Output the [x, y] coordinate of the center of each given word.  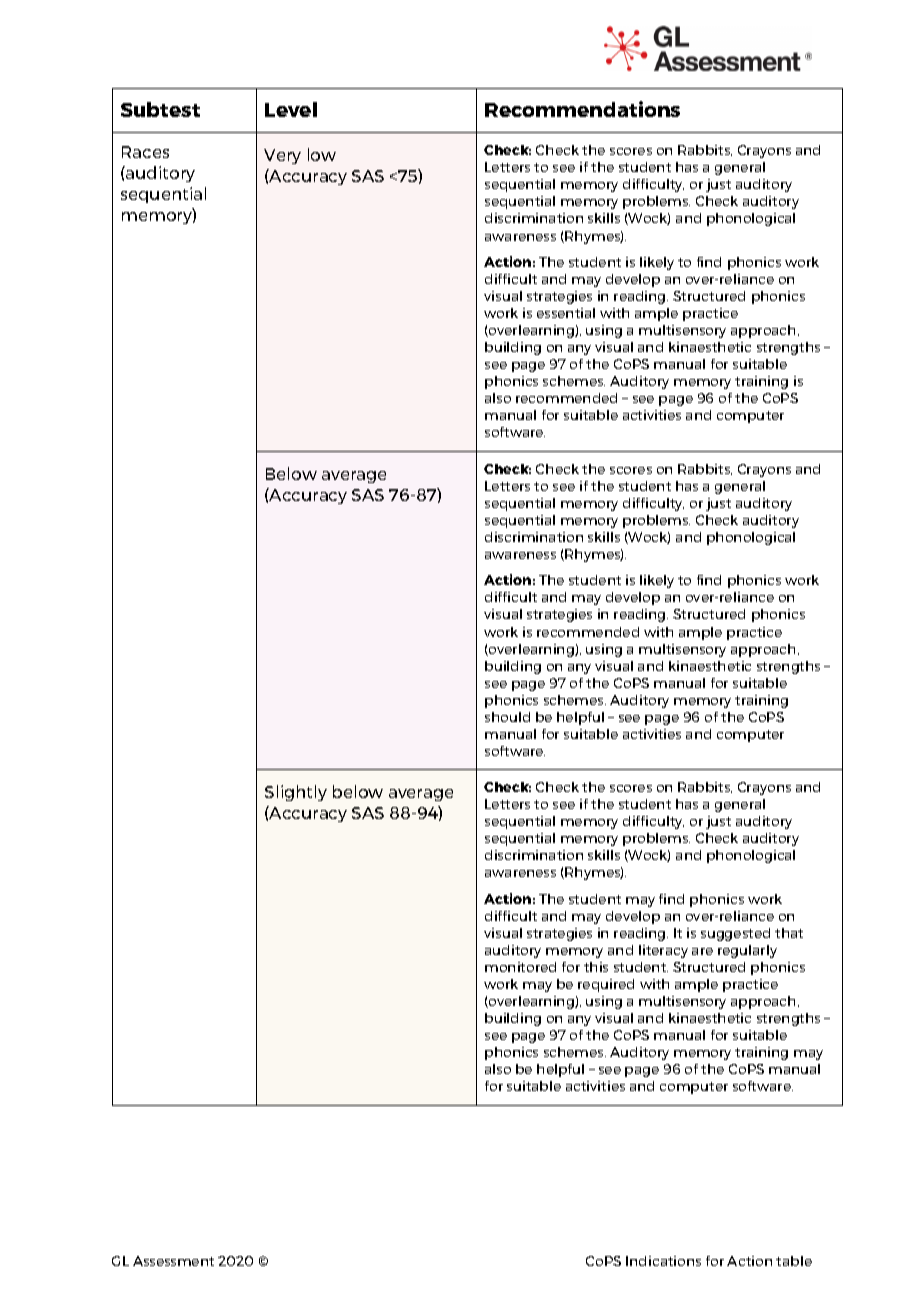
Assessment [173, 1261]
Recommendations [582, 109]
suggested [735, 934]
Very [282, 156]
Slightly [296, 793]
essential [566, 313]
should [507, 717]
